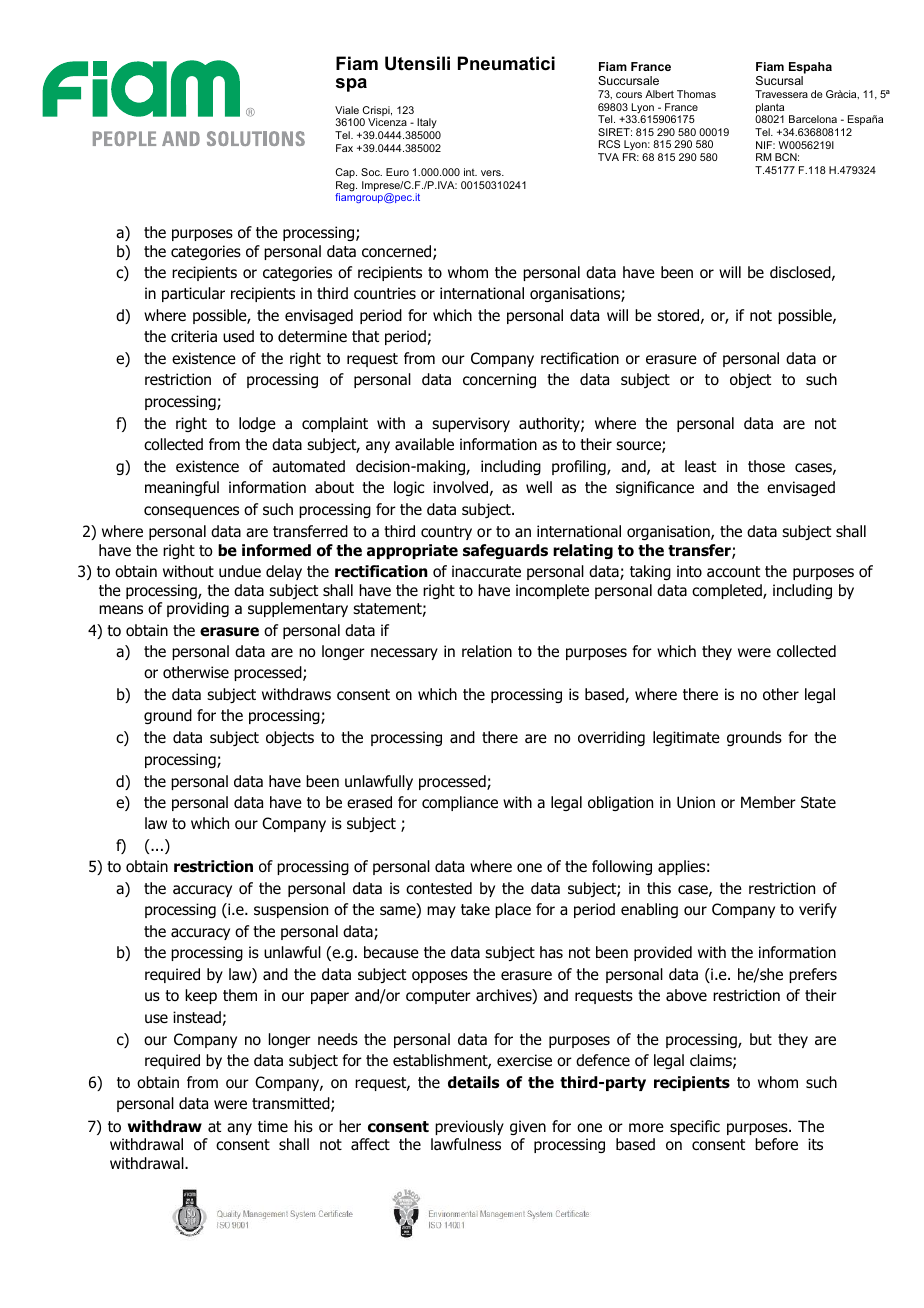 This image has height=1308, width=924. I want to click on contested, so click(439, 888).
